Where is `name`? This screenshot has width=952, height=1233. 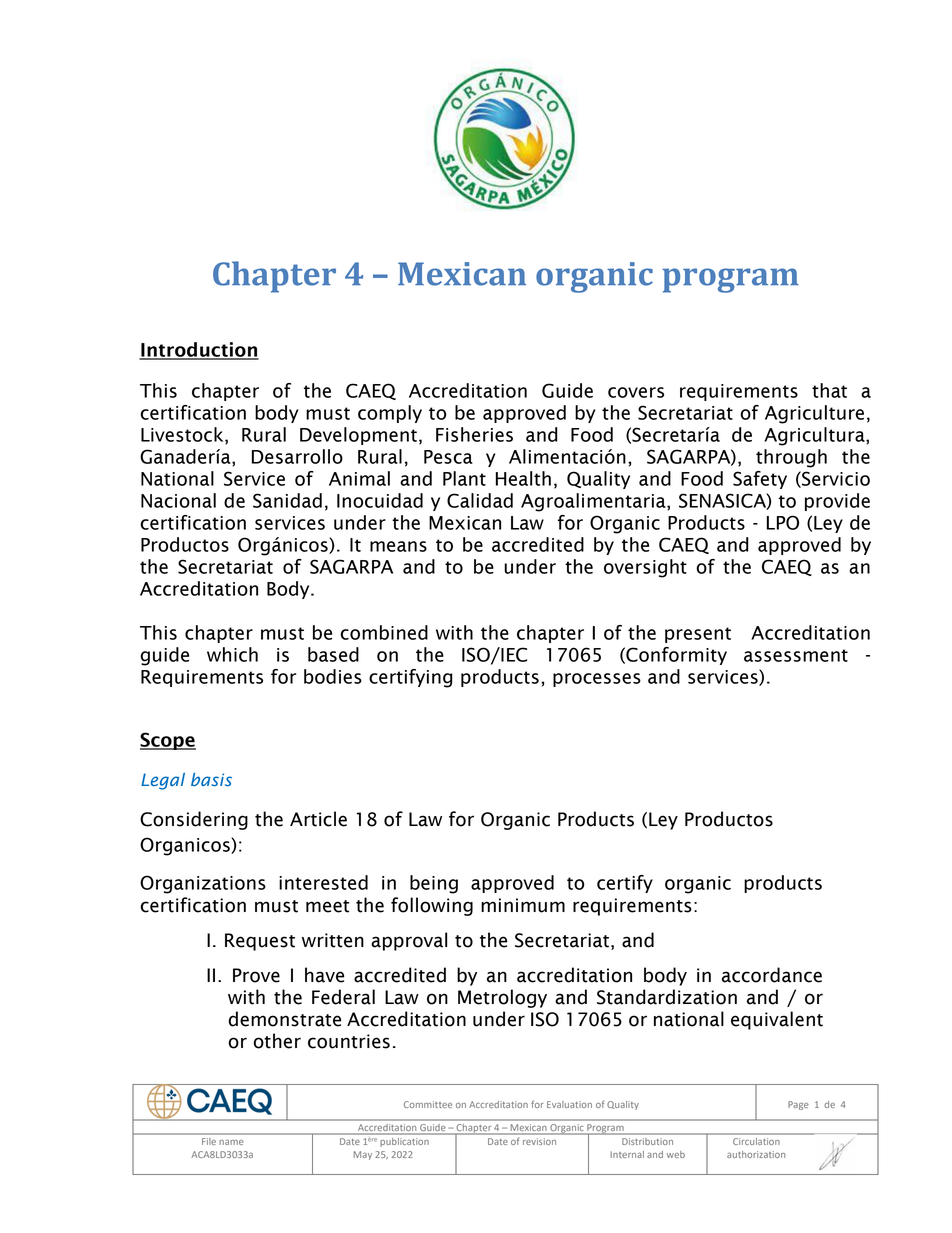
name is located at coordinates (231, 1142).
